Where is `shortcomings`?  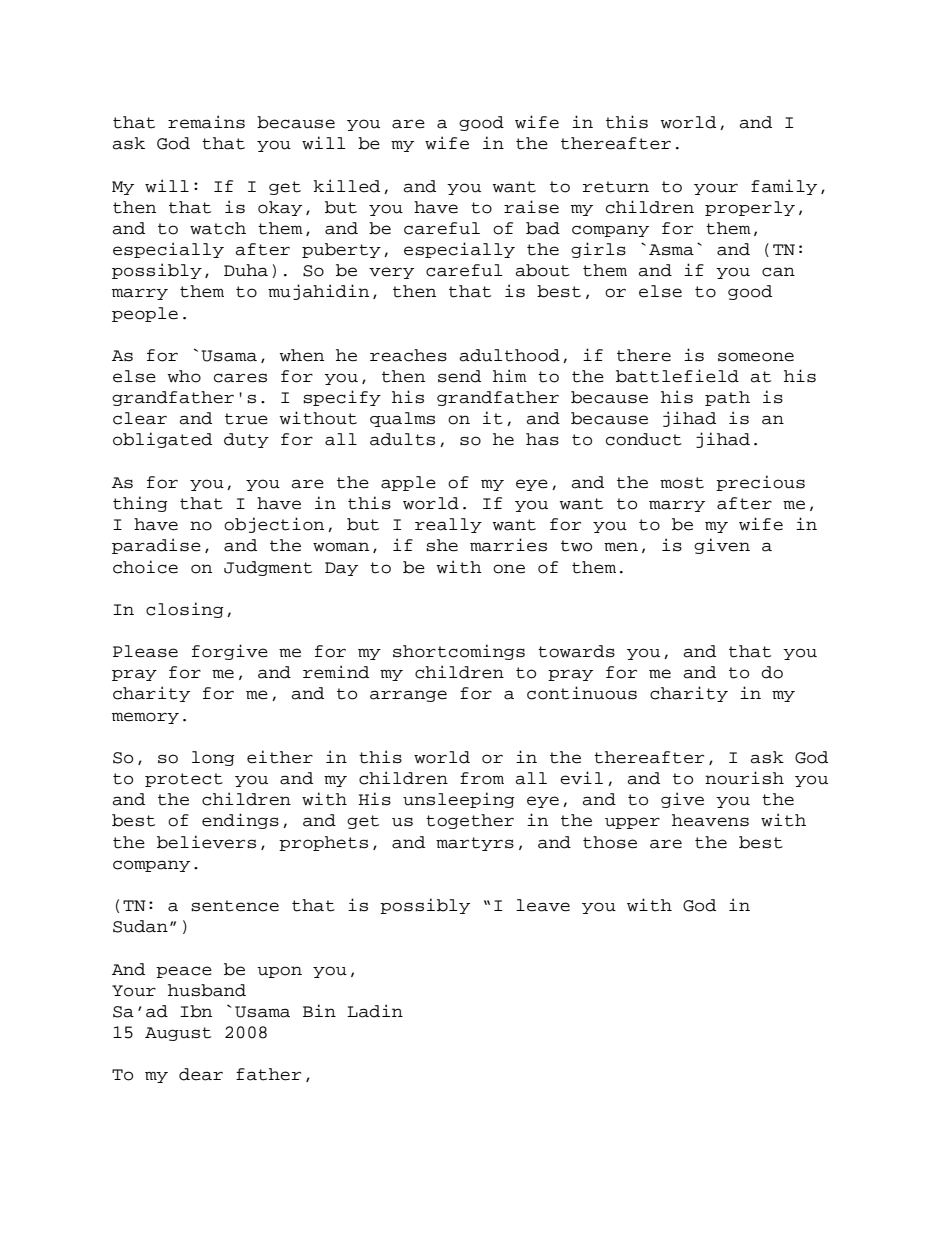 shortcomings is located at coordinates (459, 652).
